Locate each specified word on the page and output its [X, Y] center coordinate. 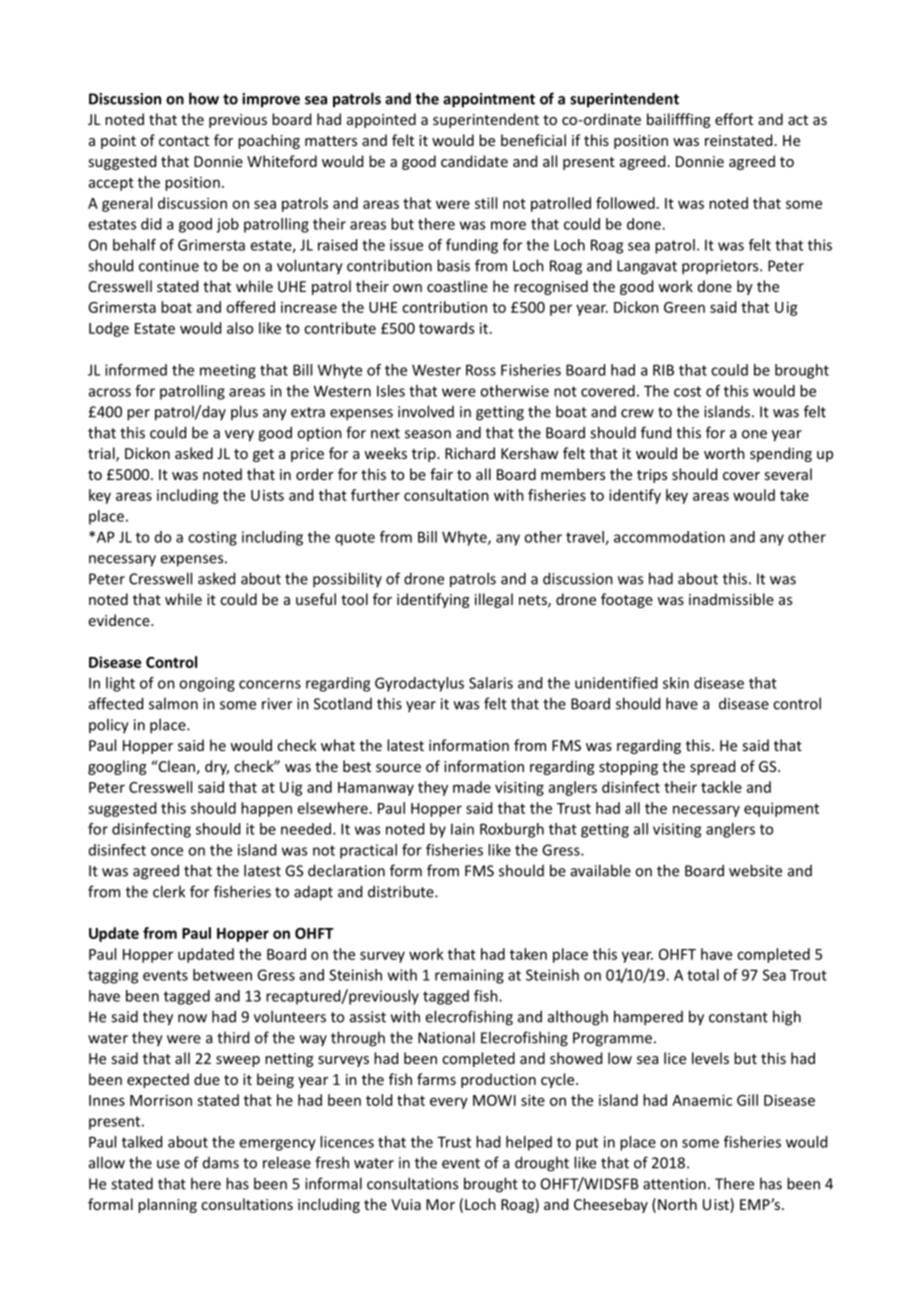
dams [221, 1163]
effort [734, 119]
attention [674, 1184]
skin [676, 683]
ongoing [207, 684]
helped [529, 1143]
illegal [494, 600]
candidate [474, 161]
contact [184, 141]
